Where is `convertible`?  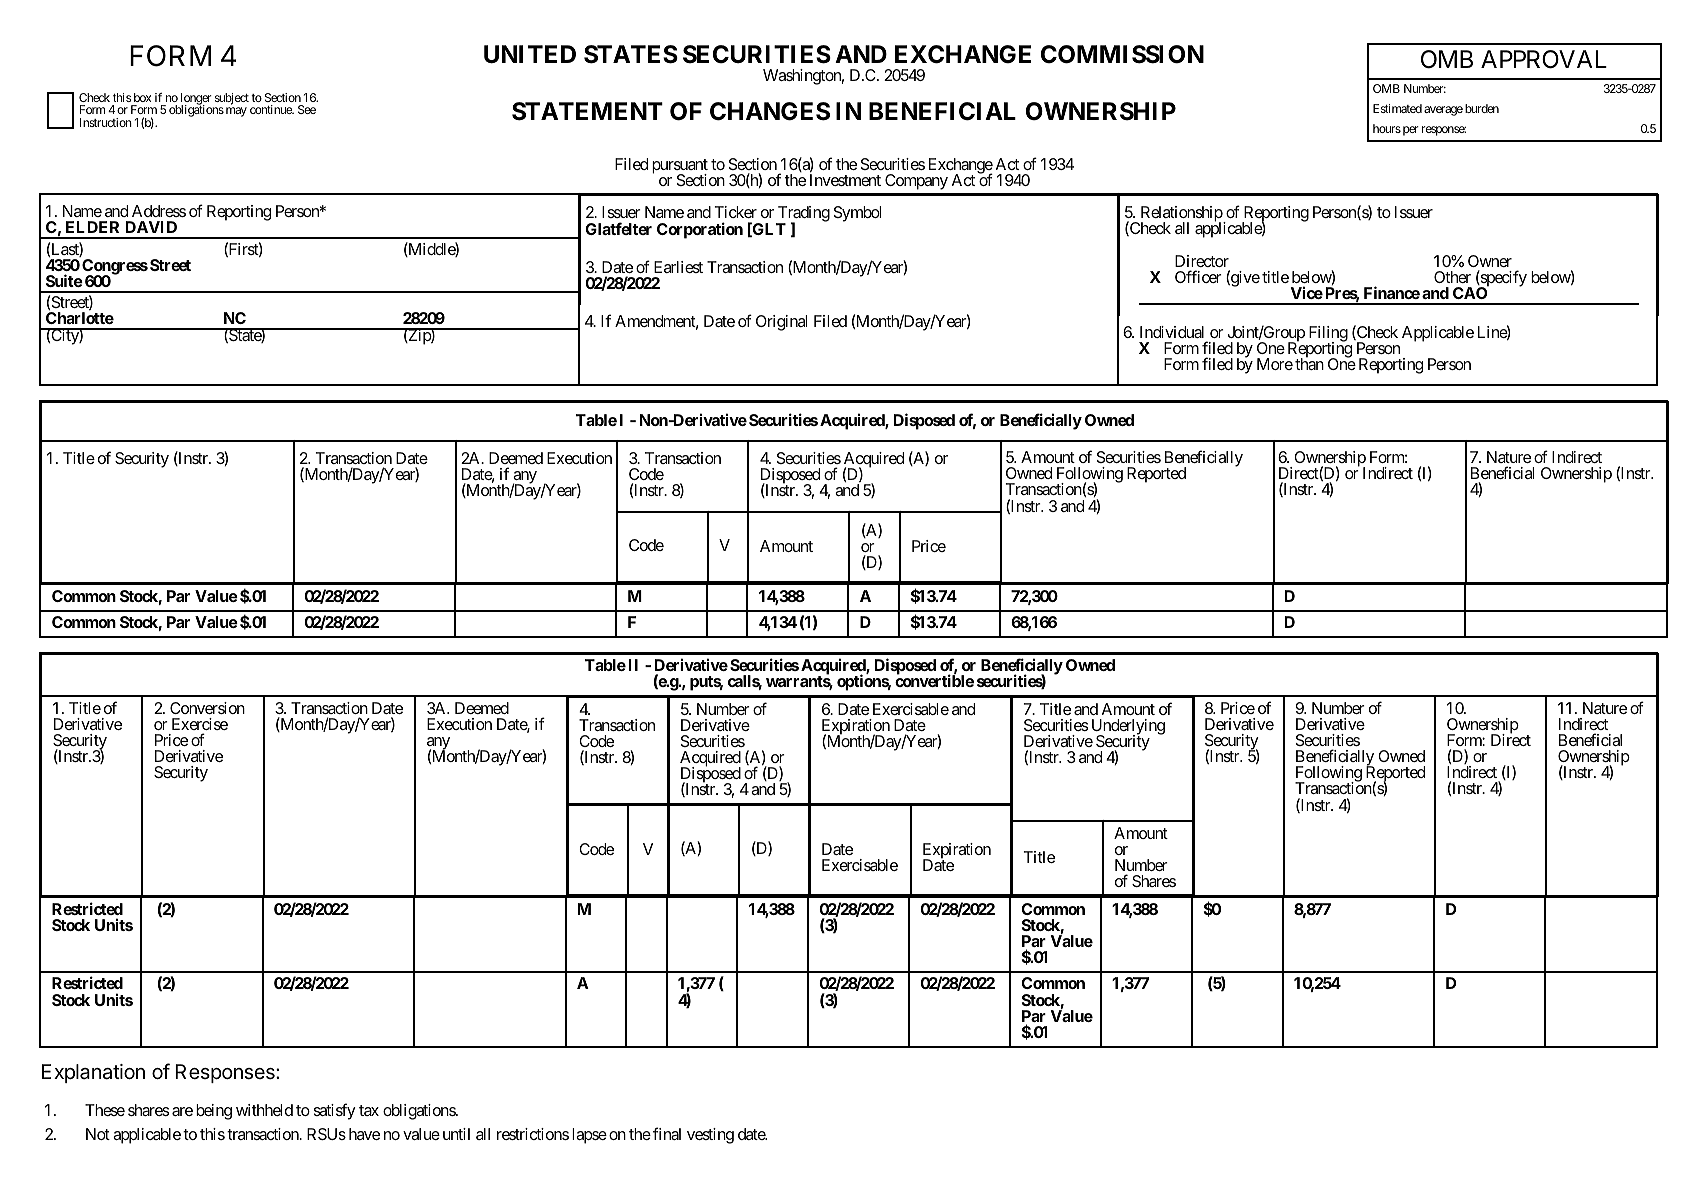 convertible is located at coordinates (934, 680).
